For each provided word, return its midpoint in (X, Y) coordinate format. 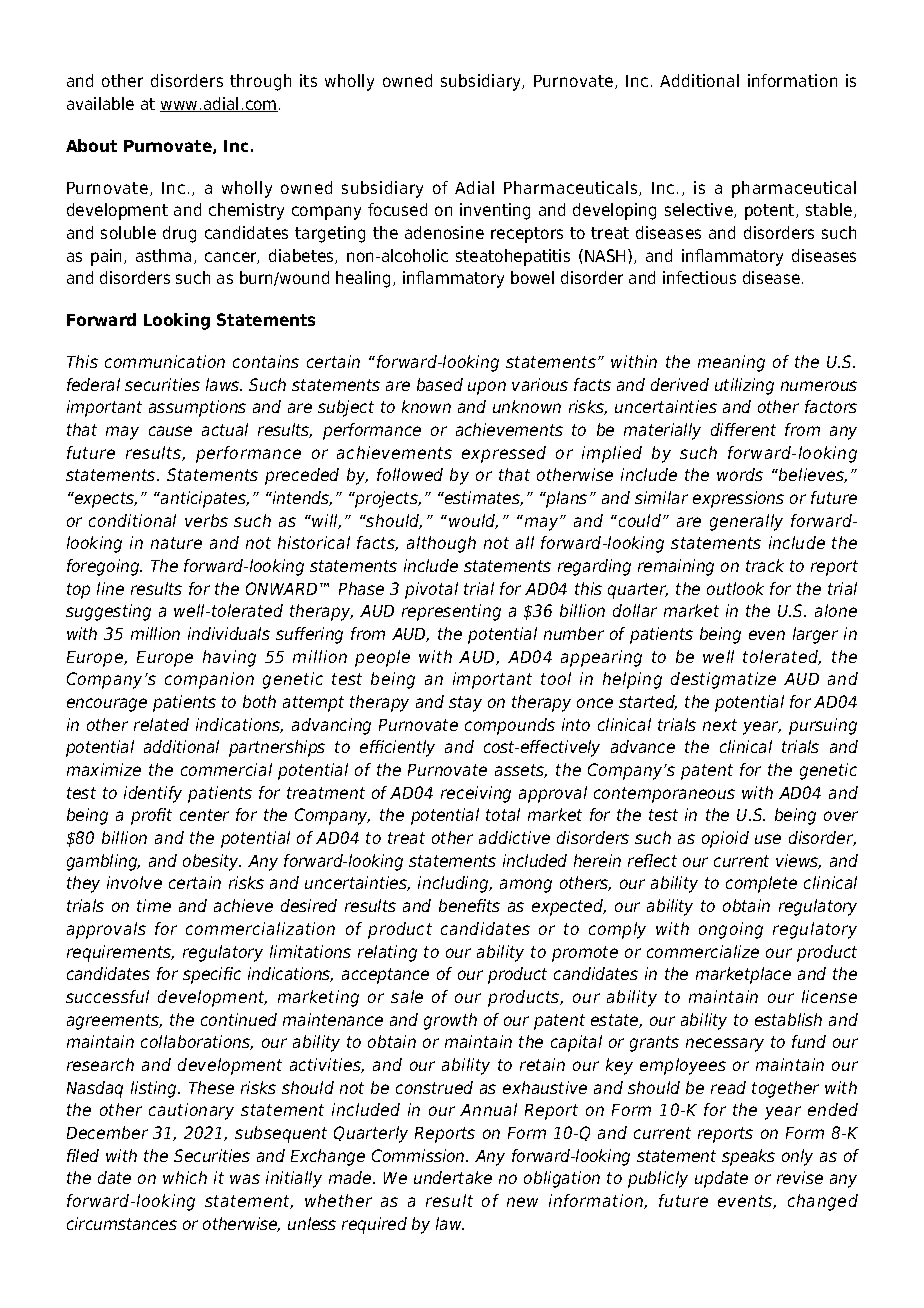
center (204, 815)
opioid (725, 839)
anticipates (203, 499)
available (100, 103)
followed (410, 474)
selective (700, 210)
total (503, 814)
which (185, 1177)
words (740, 474)
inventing (495, 211)
